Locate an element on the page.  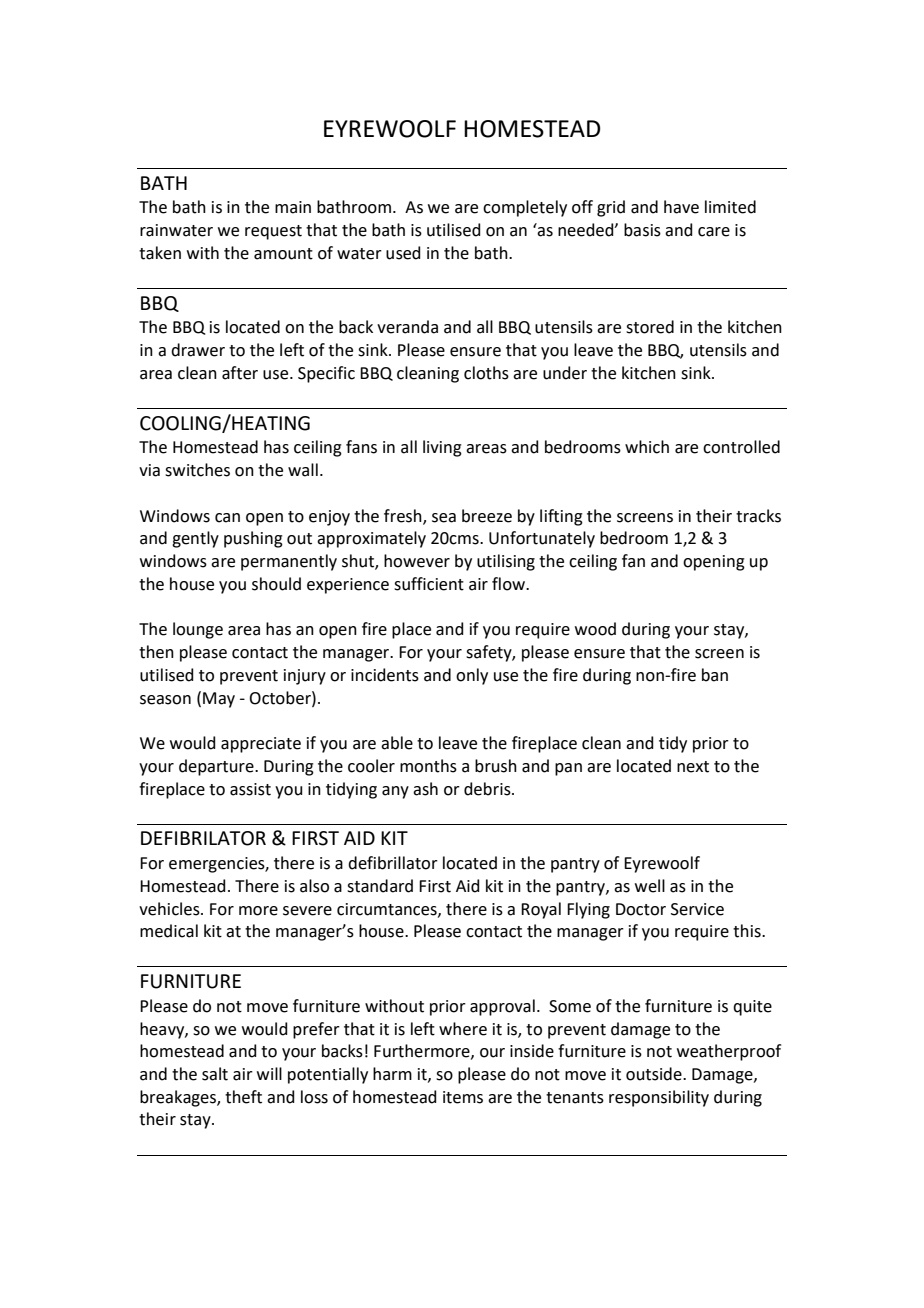
well is located at coordinates (650, 886).
